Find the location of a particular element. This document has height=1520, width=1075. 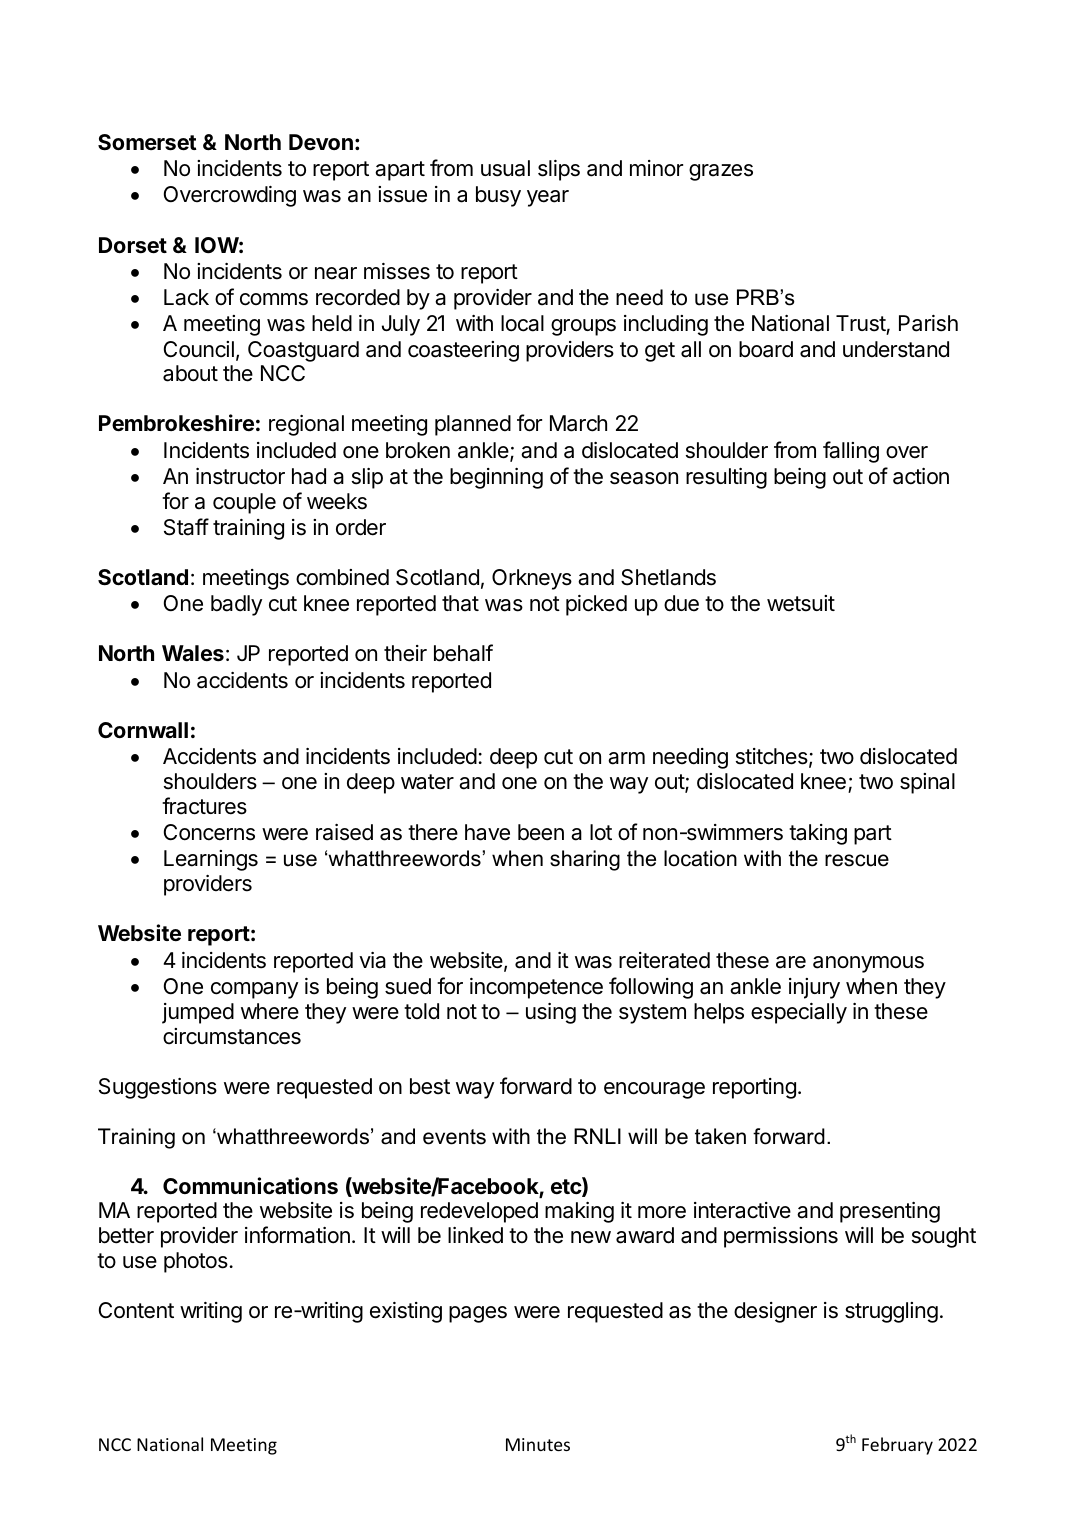

Suggestions is located at coordinates (158, 1088).
